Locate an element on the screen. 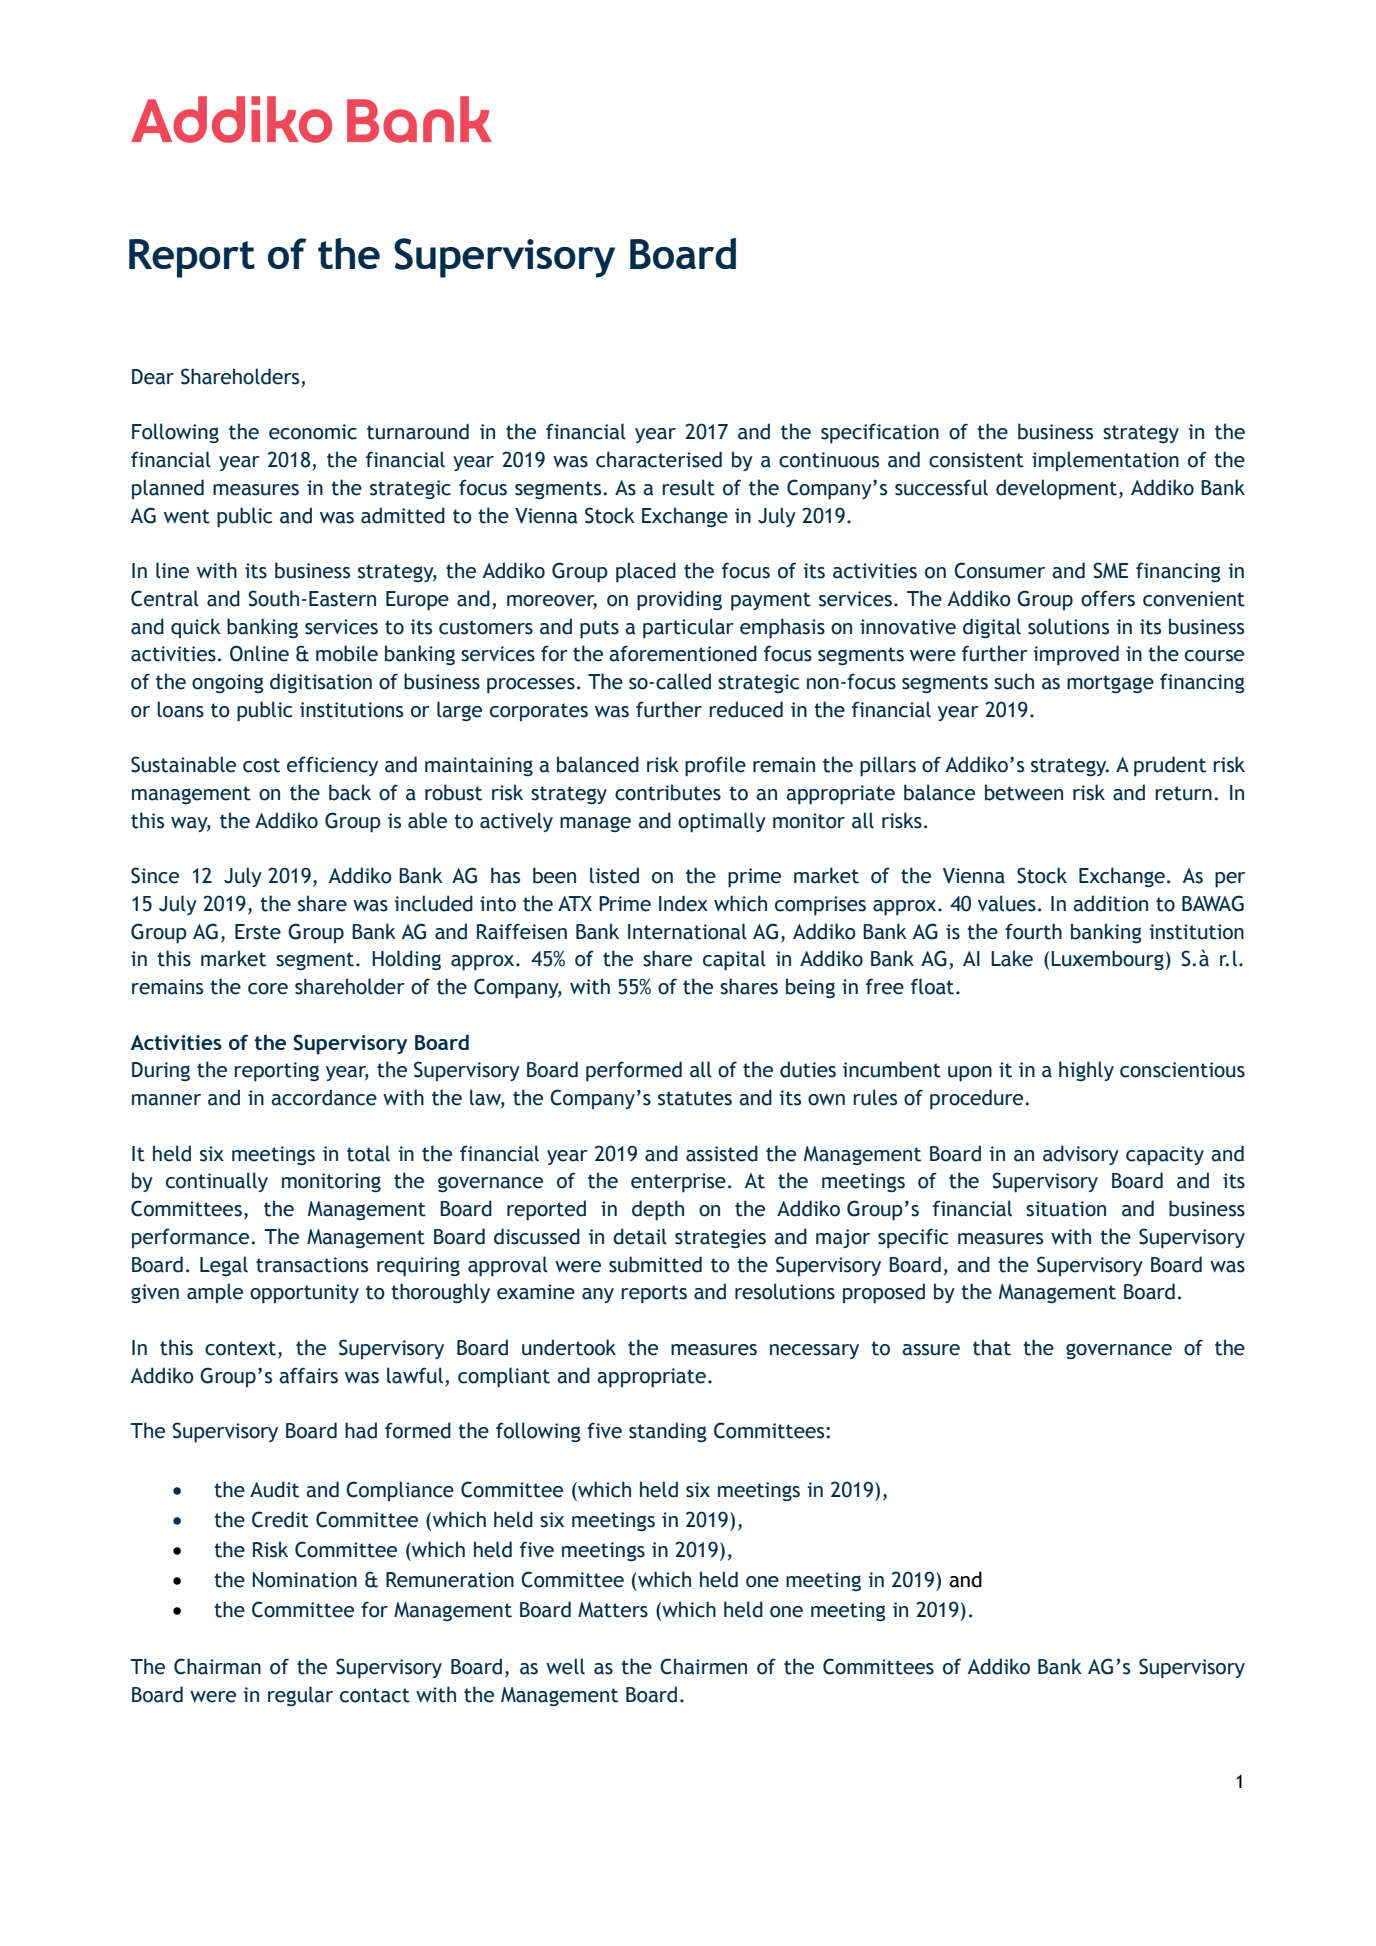 The height and width of the screenshot is (1946, 1376). characterised is located at coordinates (659, 459).
